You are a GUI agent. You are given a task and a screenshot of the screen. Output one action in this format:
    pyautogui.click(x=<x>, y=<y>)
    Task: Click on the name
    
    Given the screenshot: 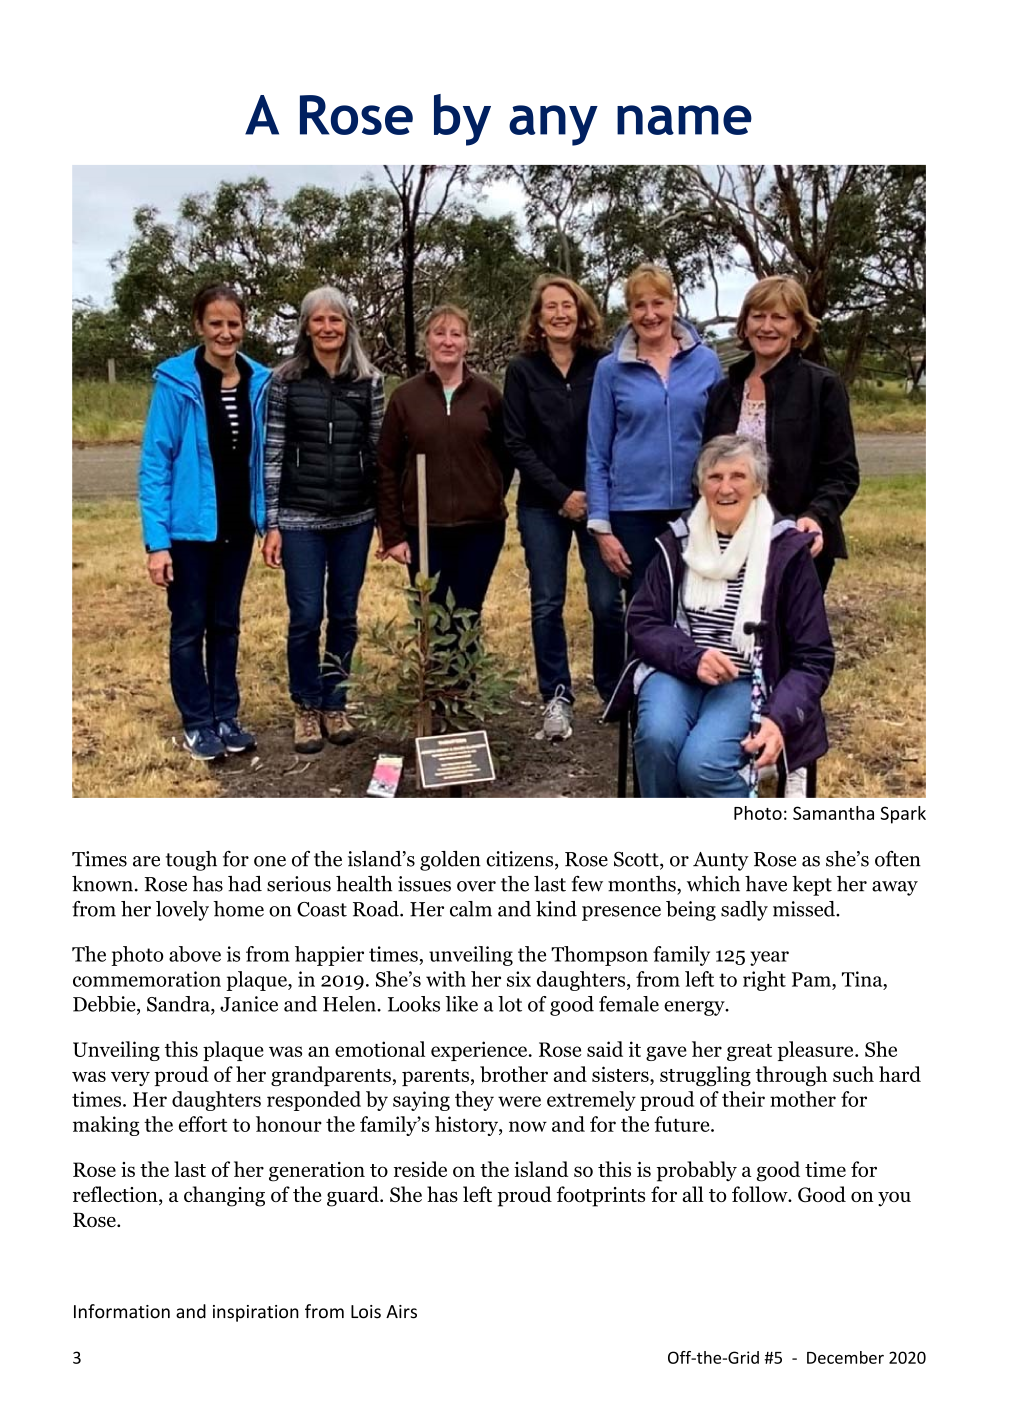 What is the action you would take?
    pyautogui.click(x=684, y=120)
